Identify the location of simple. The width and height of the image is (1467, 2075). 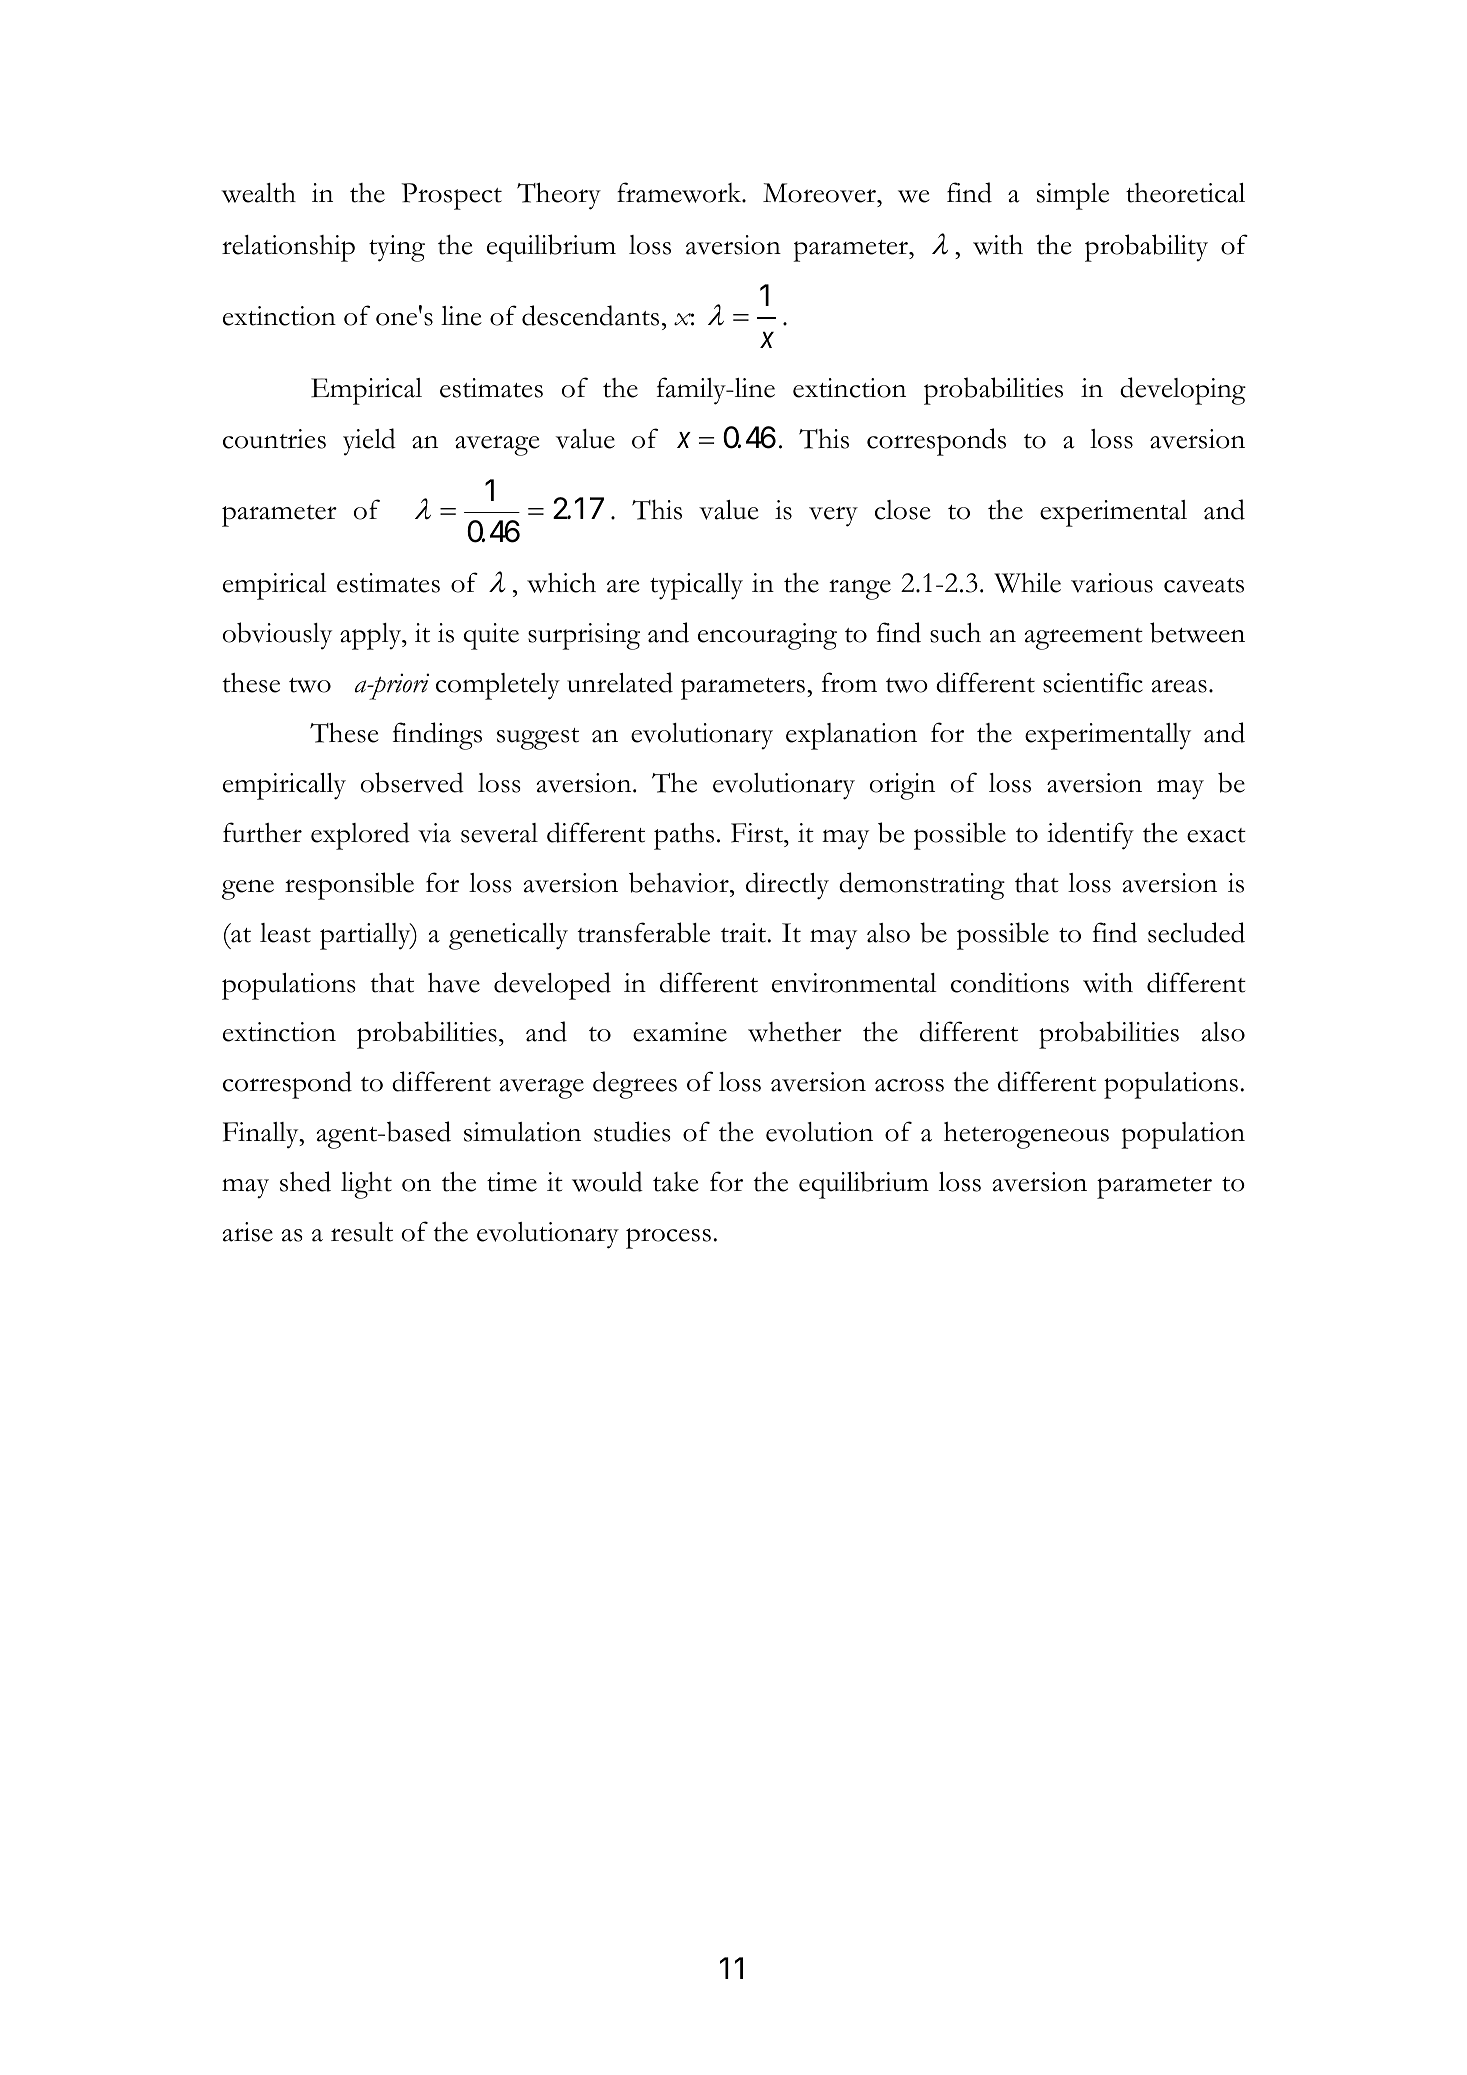
(1073, 196).
